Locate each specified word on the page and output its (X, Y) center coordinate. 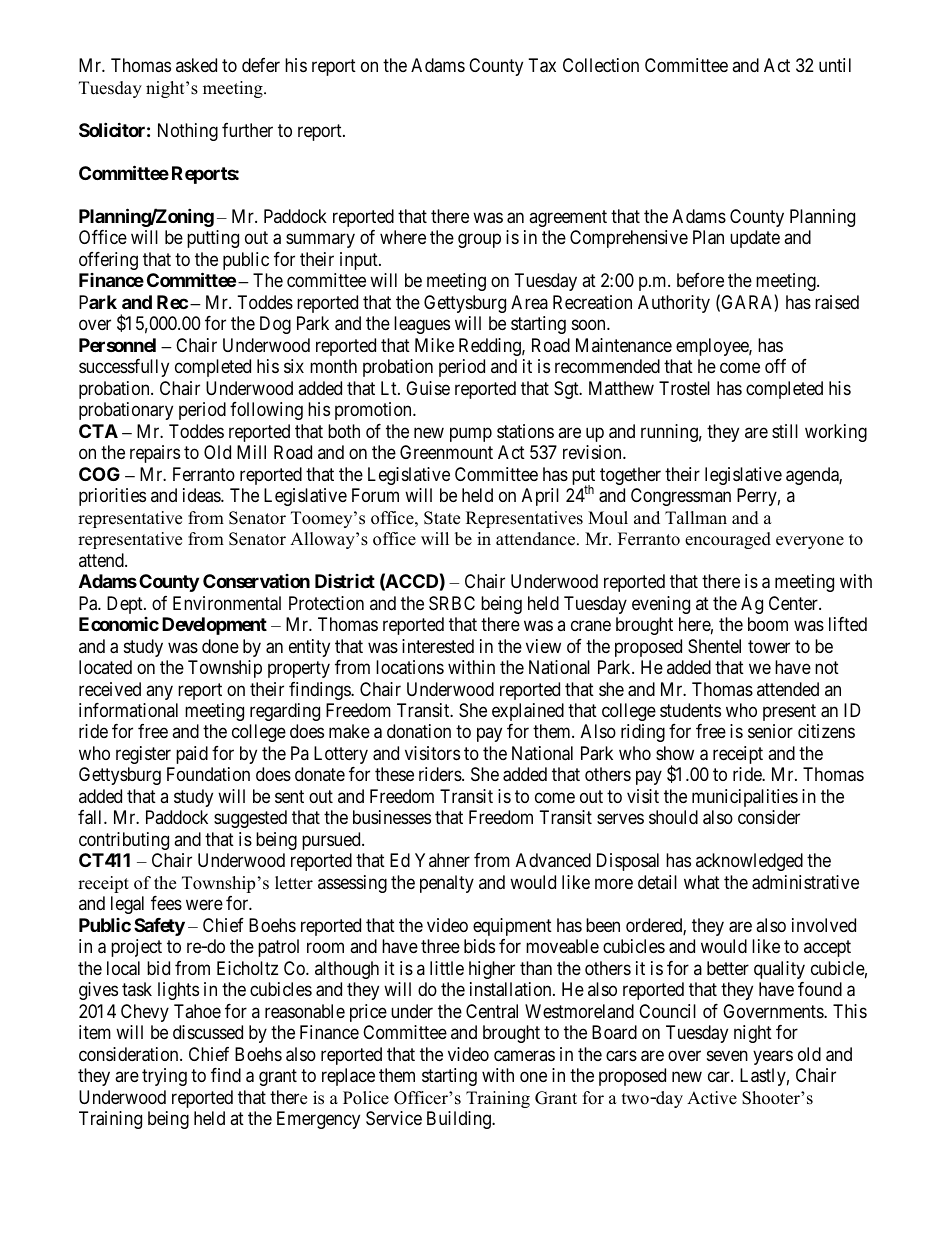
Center (794, 603)
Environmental (227, 603)
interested (438, 646)
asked (196, 65)
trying (164, 1077)
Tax (542, 65)
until (835, 65)
